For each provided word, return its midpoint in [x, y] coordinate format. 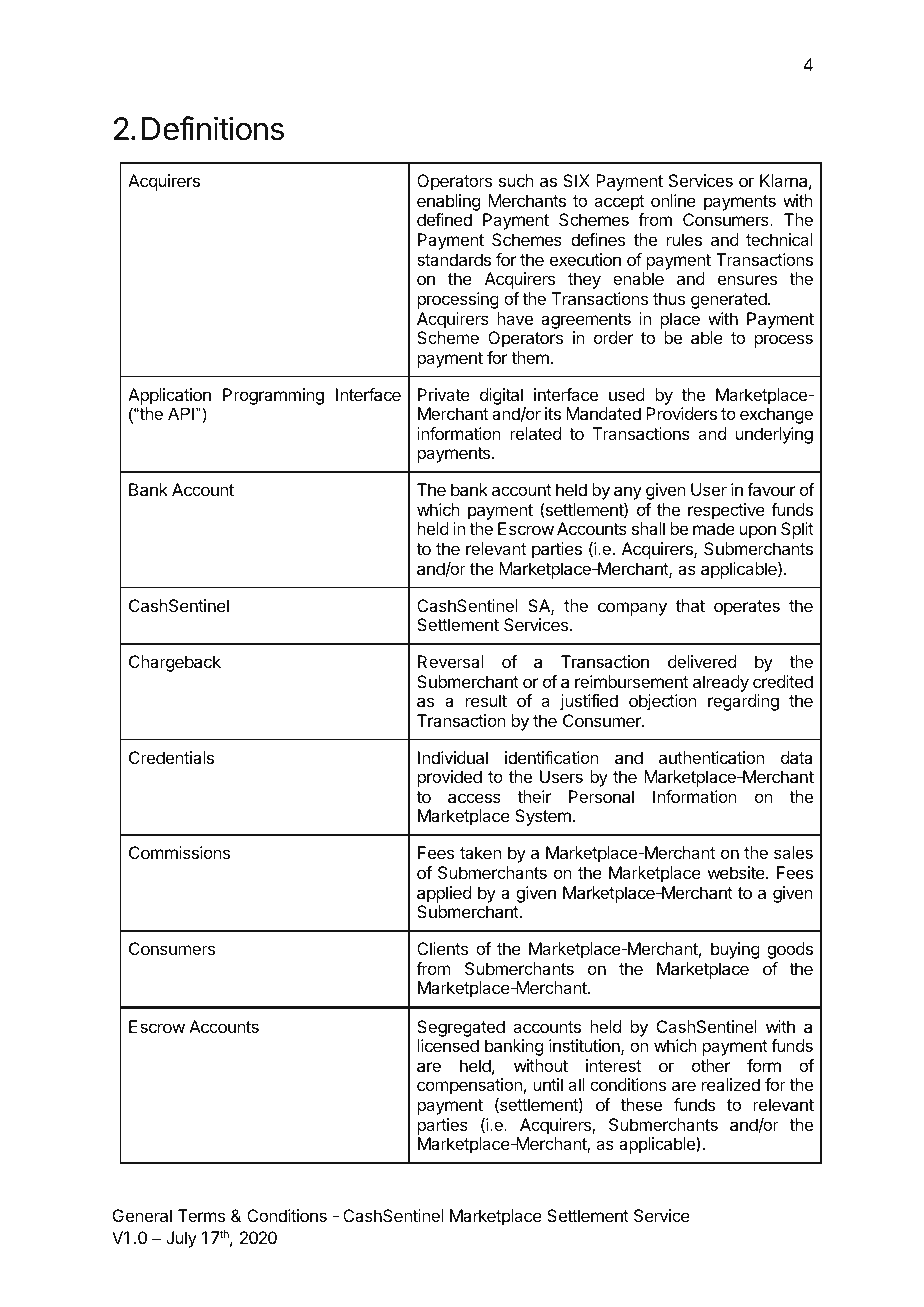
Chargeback [175, 663]
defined [444, 219]
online [673, 200]
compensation [469, 1088]
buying [735, 950]
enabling [448, 202]
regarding [743, 702]
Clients [442, 948]
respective [726, 511]
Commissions [179, 852]
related [535, 433]
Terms [201, 1215]
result [486, 700]
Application [169, 396]
